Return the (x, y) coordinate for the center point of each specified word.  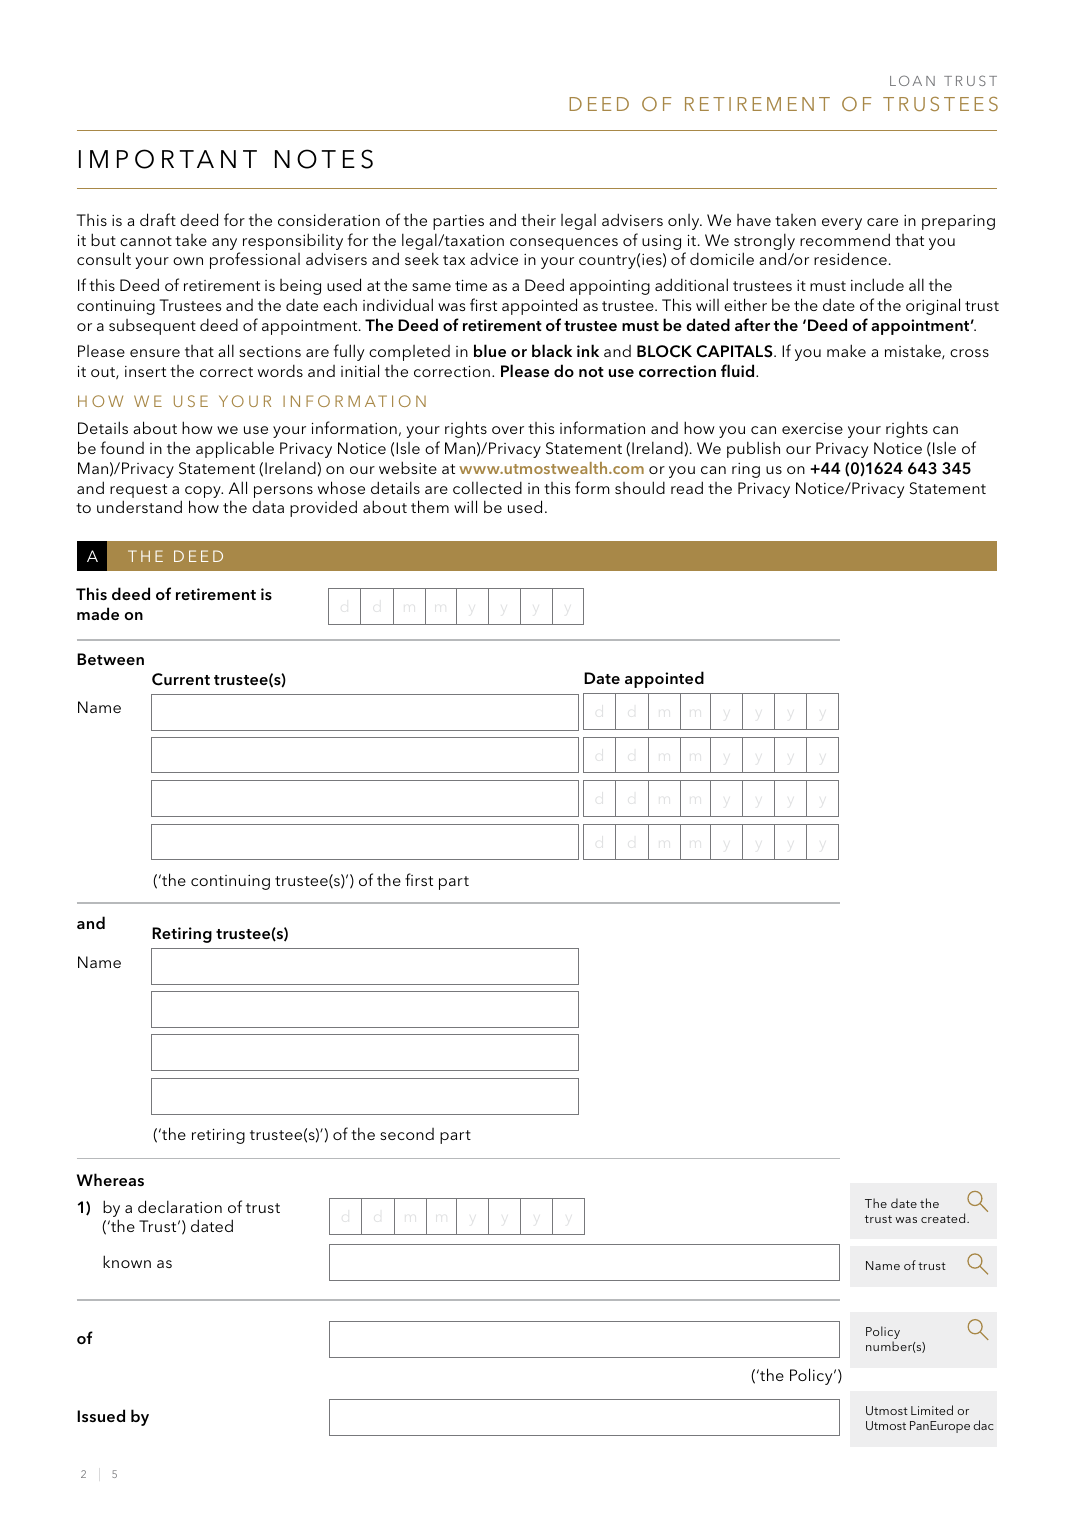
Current (181, 679)
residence (850, 258)
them (430, 506)
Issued (101, 1415)
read (687, 487)
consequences (564, 244)
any (224, 244)
